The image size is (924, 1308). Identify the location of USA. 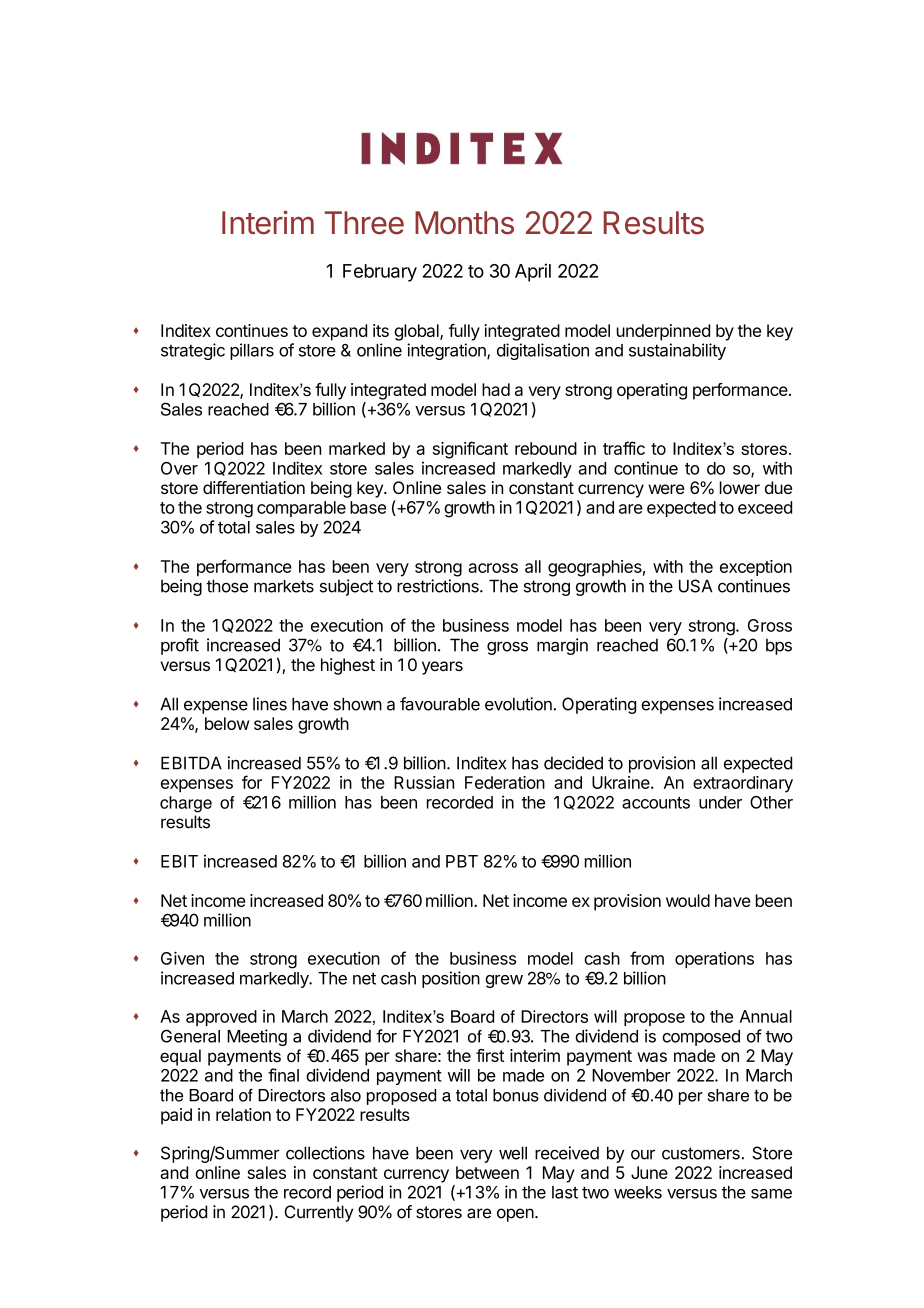
(696, 586).
